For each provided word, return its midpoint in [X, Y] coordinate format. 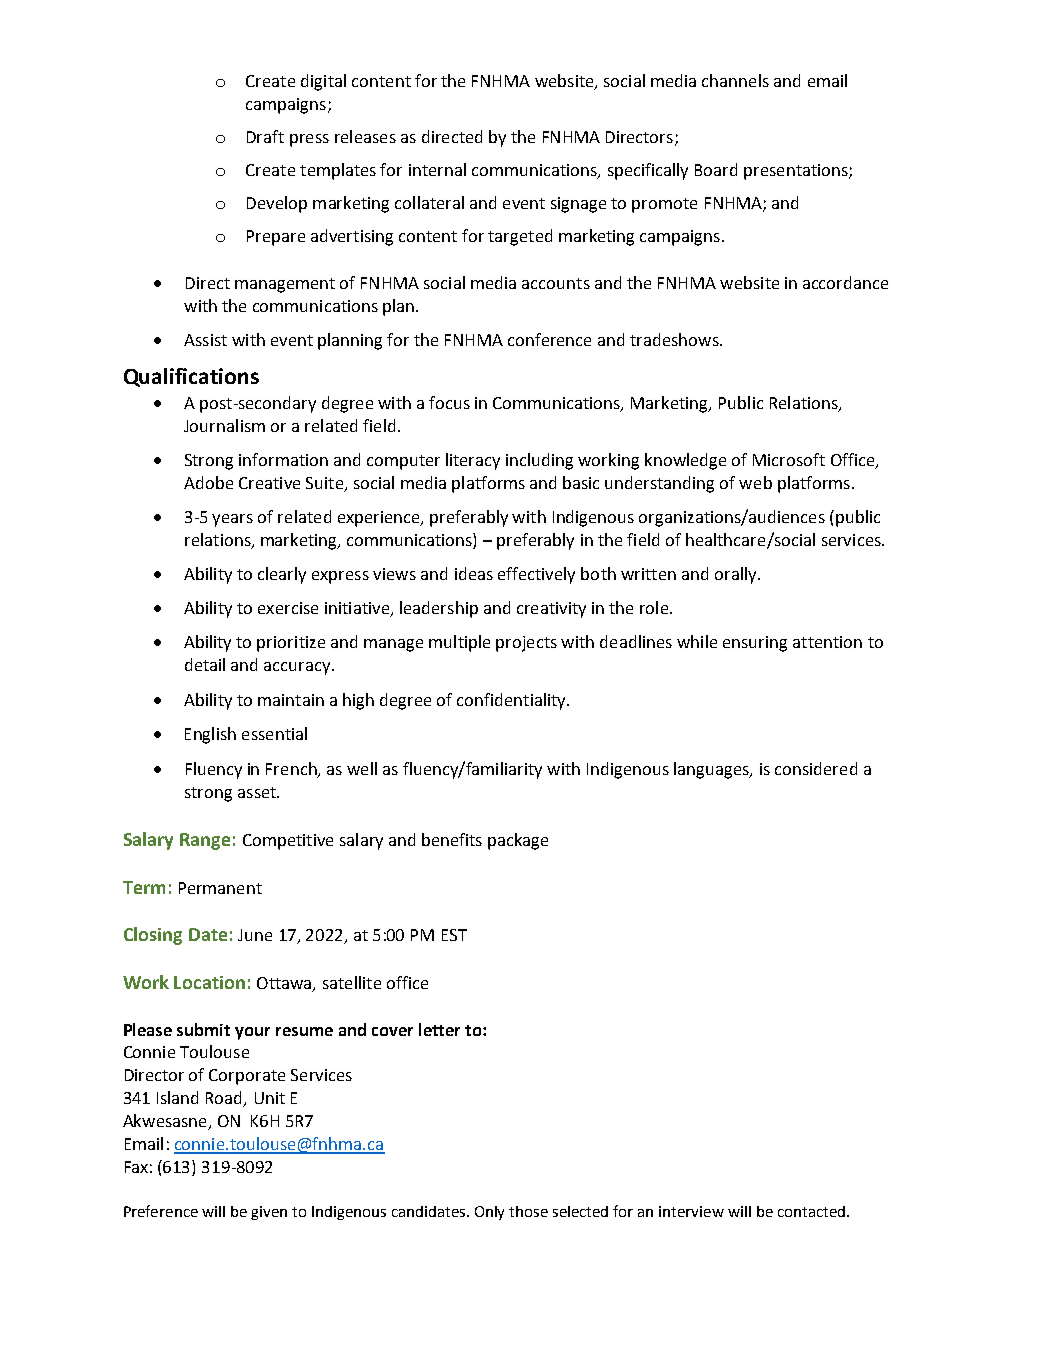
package [518, 841]
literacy [473, 461]
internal [437, 169]
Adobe [208, 482]
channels [735, 80]
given [269, 1213]
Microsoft [789, 459]
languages [712, 770]
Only [489, 1213]
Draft [265, 136]
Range [205, 841]
